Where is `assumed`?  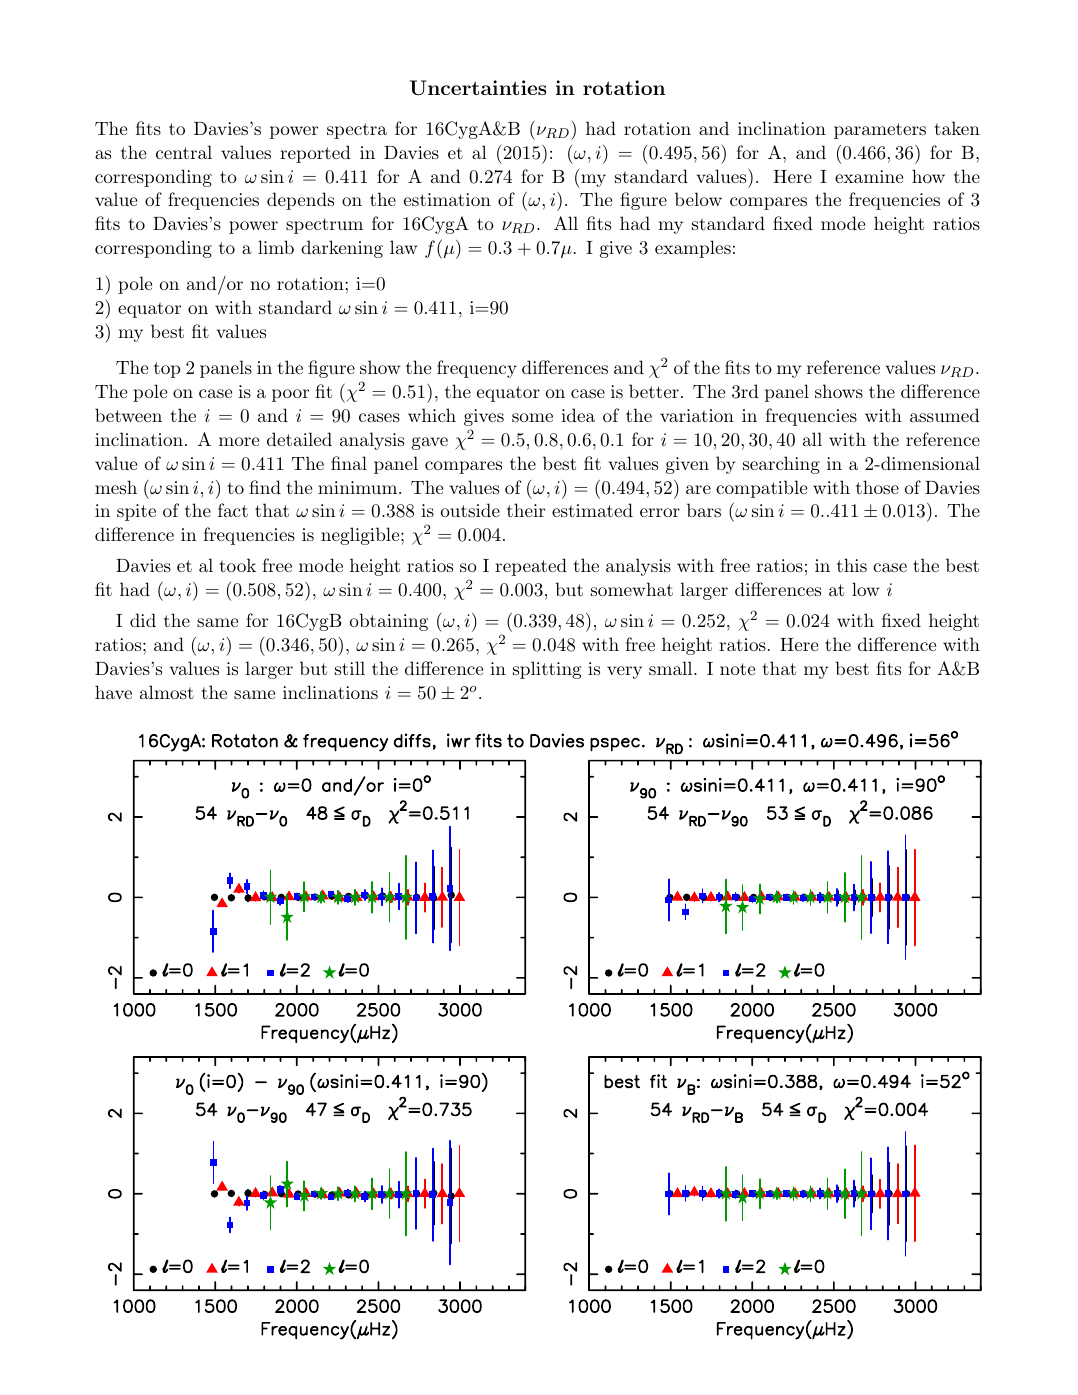
assumed is located at coordinates (945, 415).
